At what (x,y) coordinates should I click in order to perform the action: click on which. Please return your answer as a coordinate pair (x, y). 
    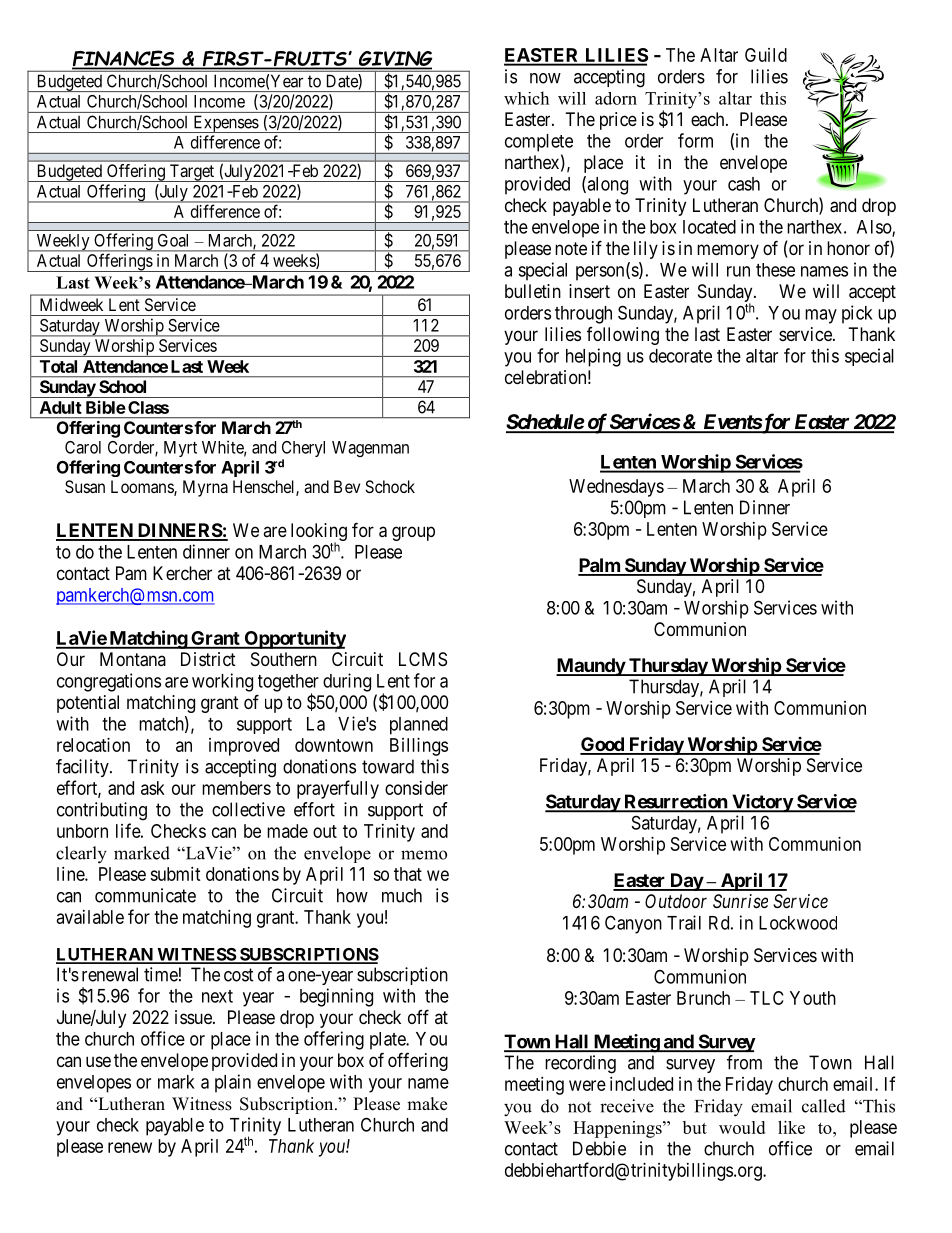
    Looking at the image, I should click on (526, 98).
